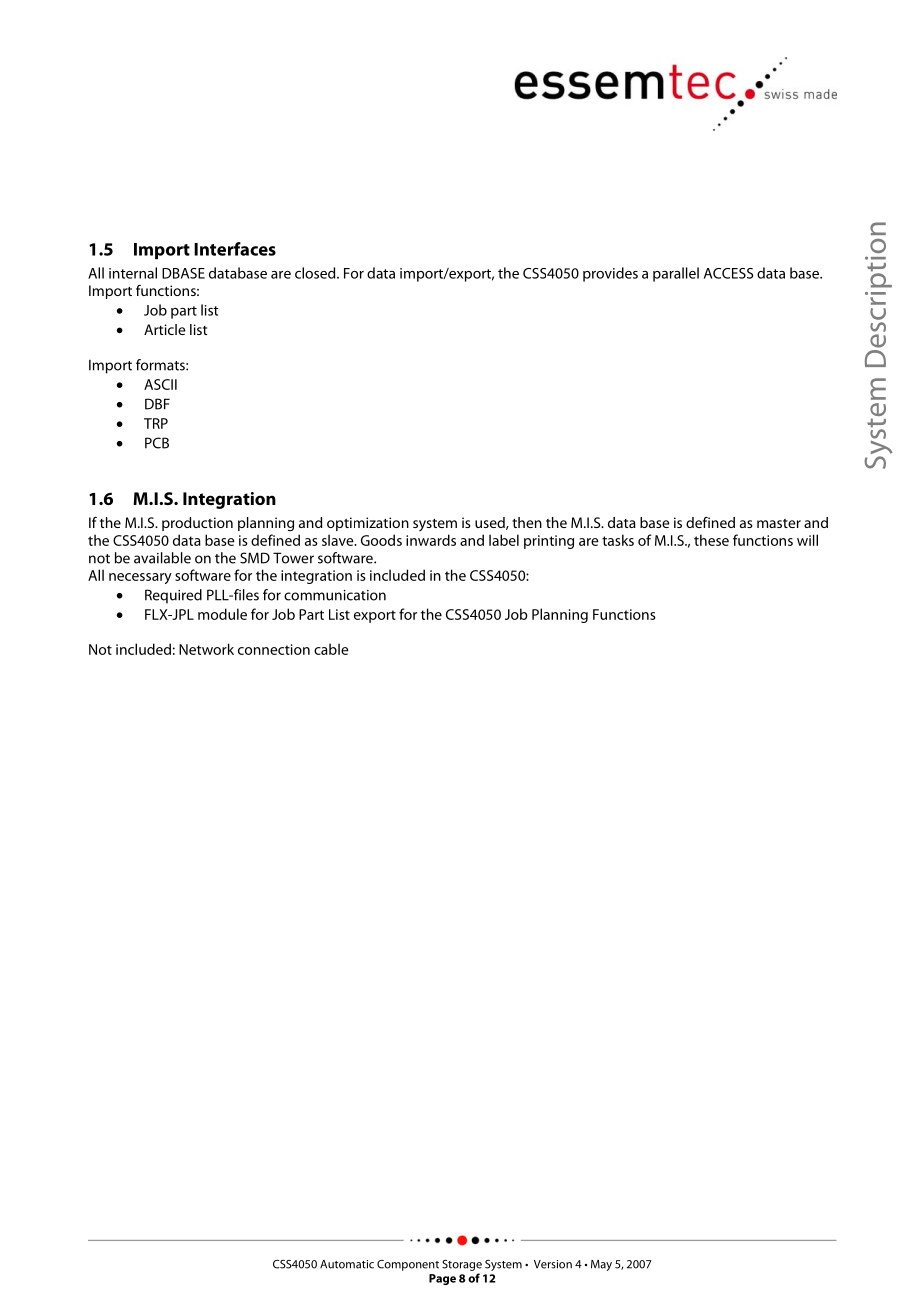 The height and width of the page is (1308, 924). Describe the element at coordinates (347, 1264) in the page. I see `Automatic` at that location.
